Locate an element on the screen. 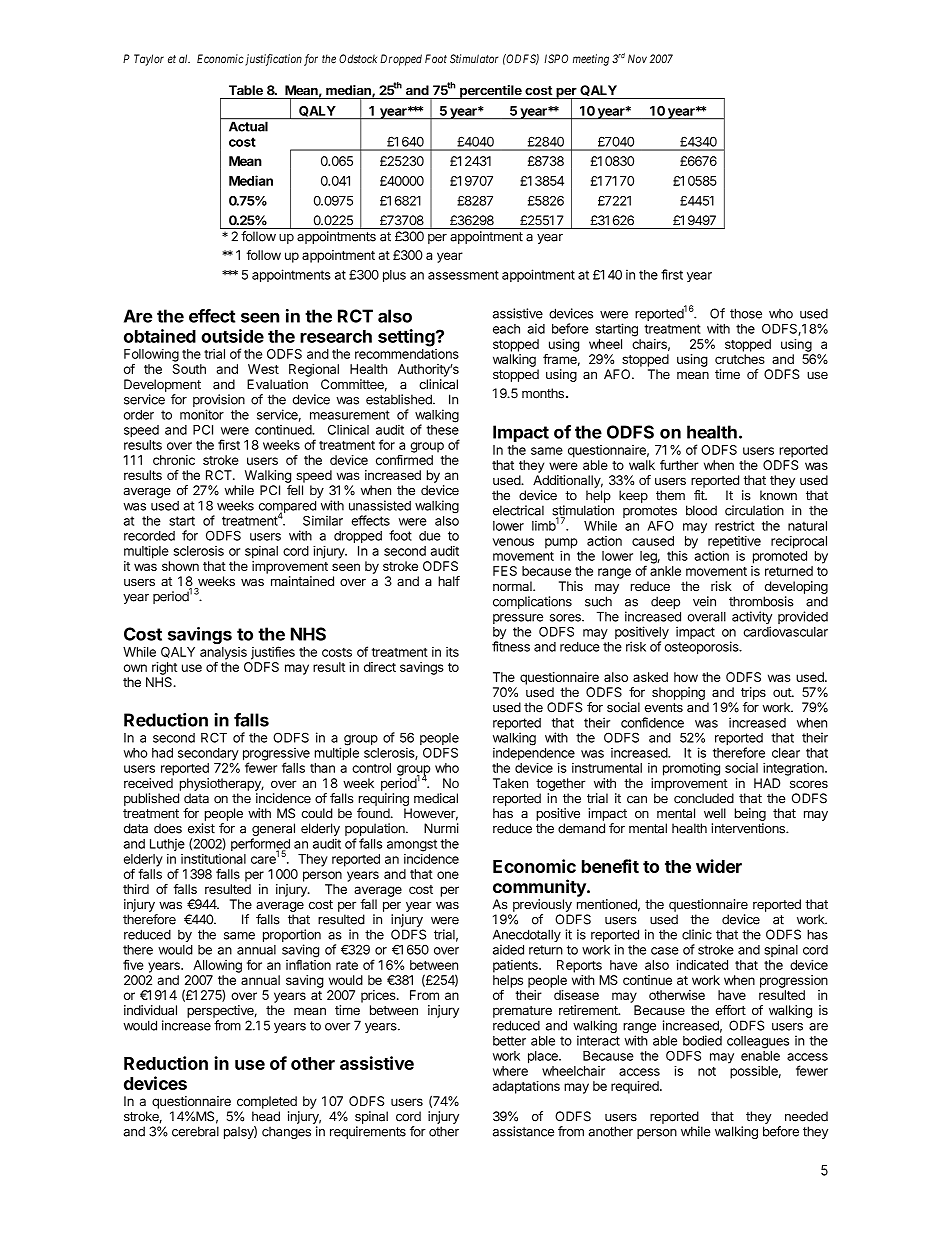 The width and height of the screenshot is (952, 1233). crutches is located at coordinates (740, 359).
